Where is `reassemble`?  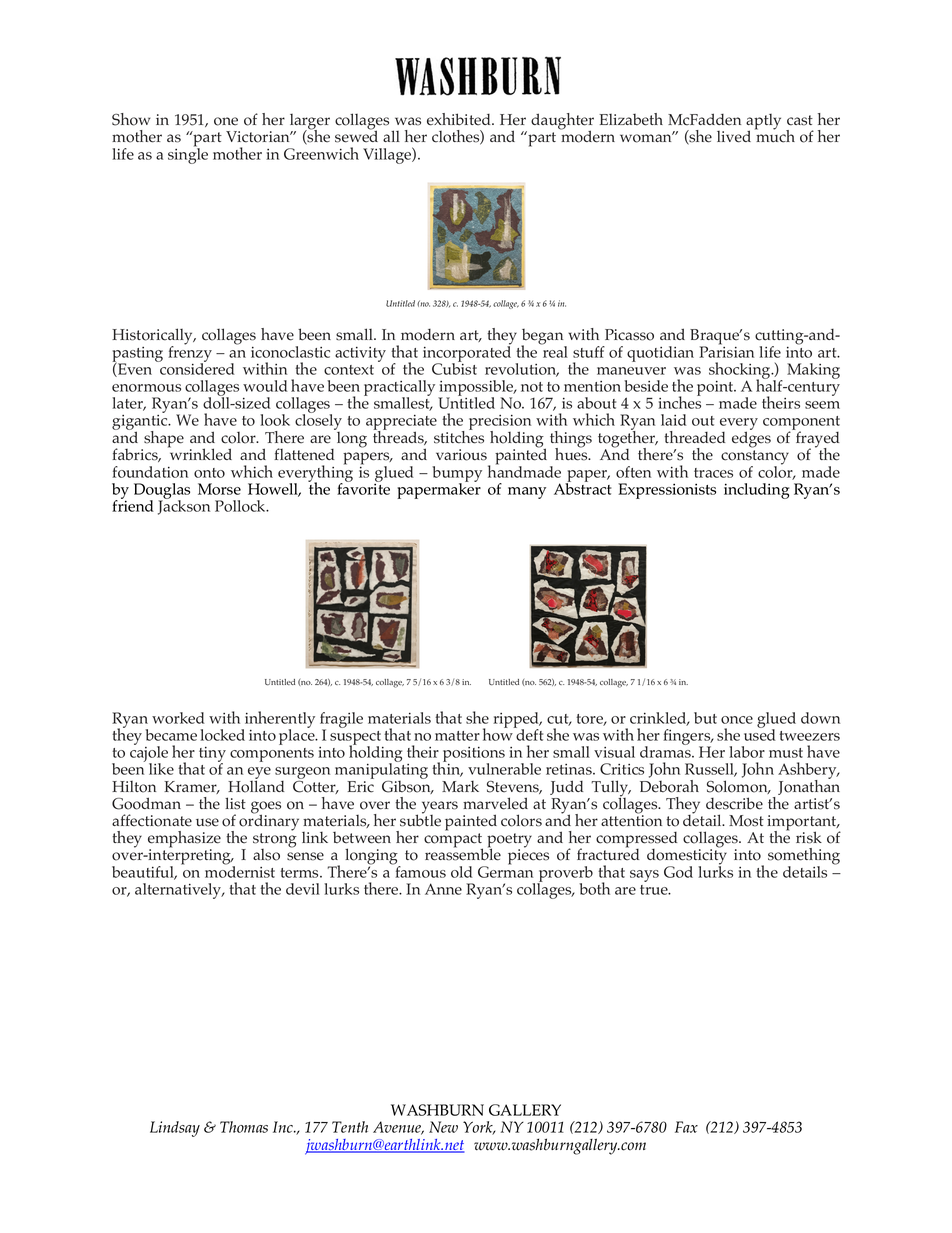
reassemble is located at coordinates (463, 854).
